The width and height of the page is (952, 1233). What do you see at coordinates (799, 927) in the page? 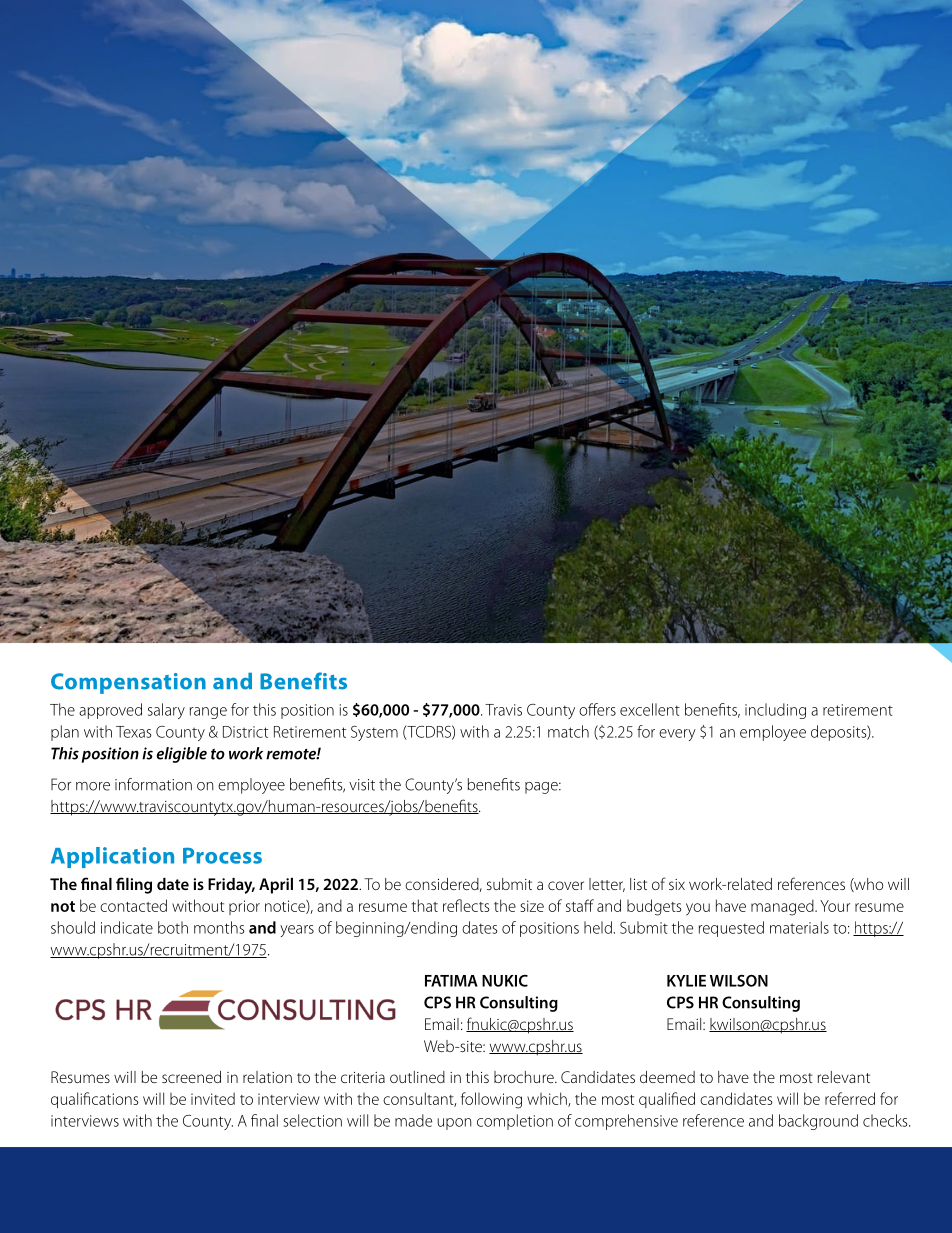
I see `materials` at bounding box center [799, 927].
